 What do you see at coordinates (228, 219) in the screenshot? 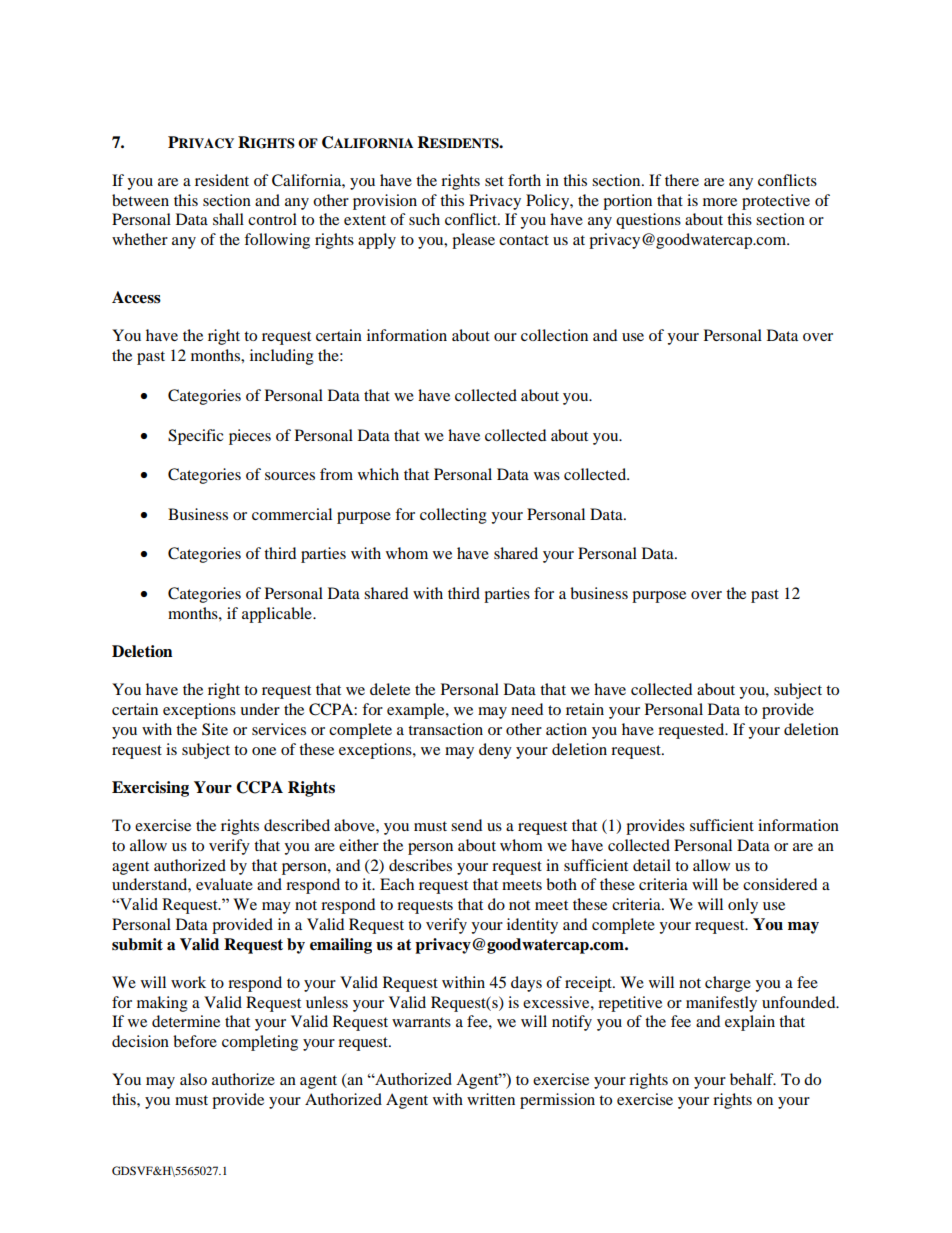
I see `shall` at bounding box center [228, 219].
